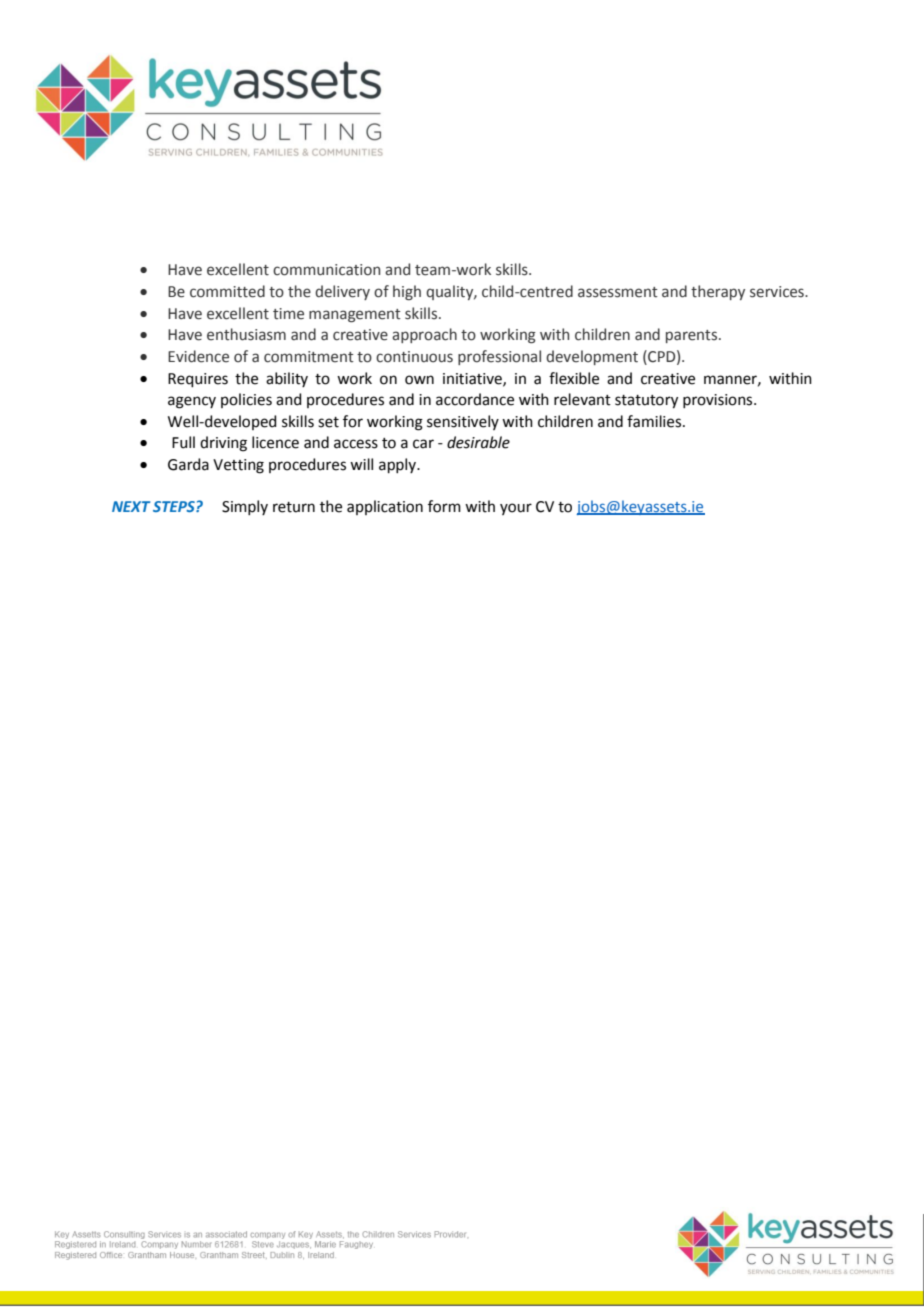  What do you see at coordinates (473, 379) in the page?
I see `initiative` at bounding box center [473, 379].
